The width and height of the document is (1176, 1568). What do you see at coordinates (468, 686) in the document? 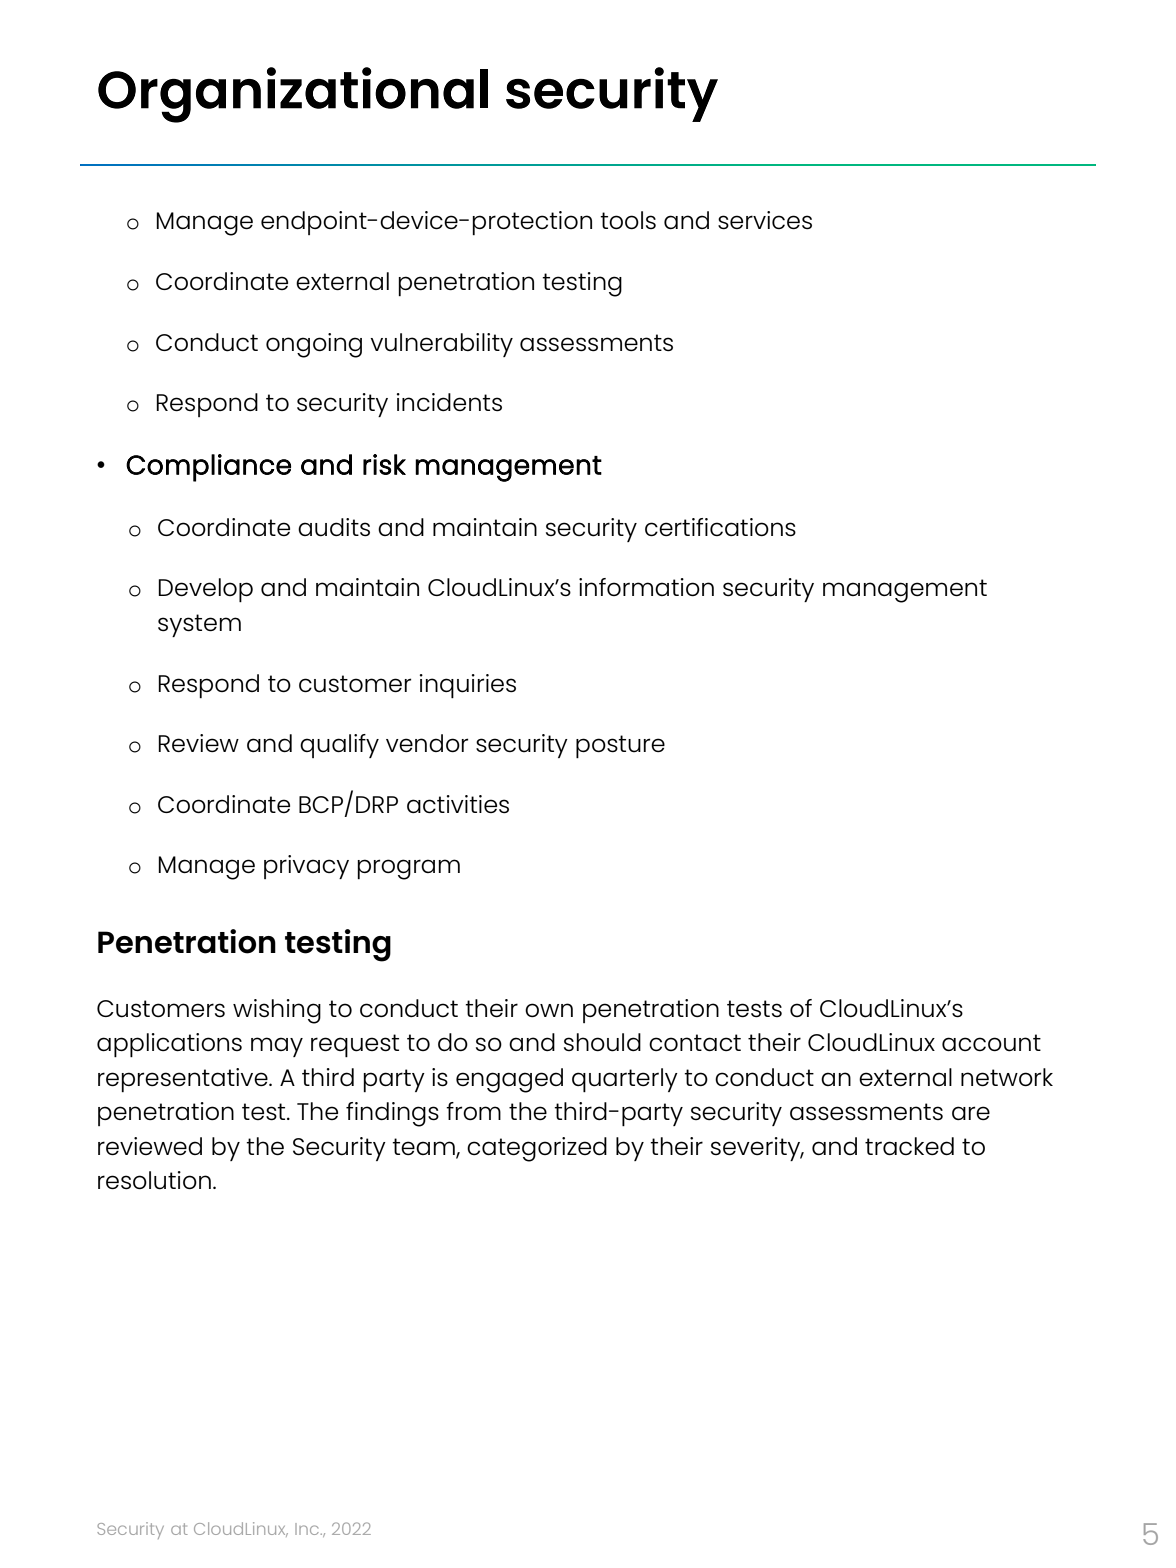
I see `inquiries` at bounding box center [468, 686].
